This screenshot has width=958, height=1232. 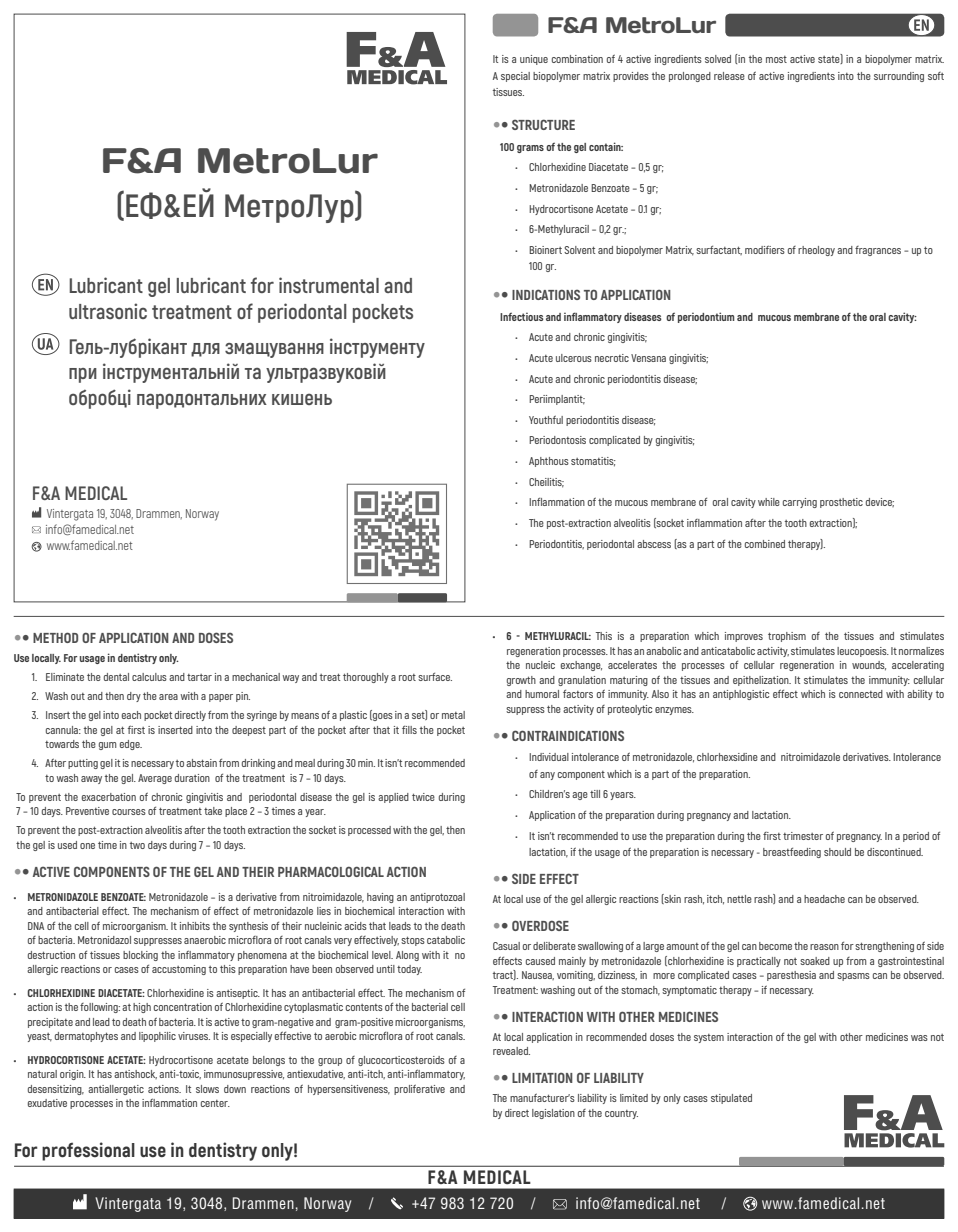 I want to click on nucleic, so click(x=540, y=665).
